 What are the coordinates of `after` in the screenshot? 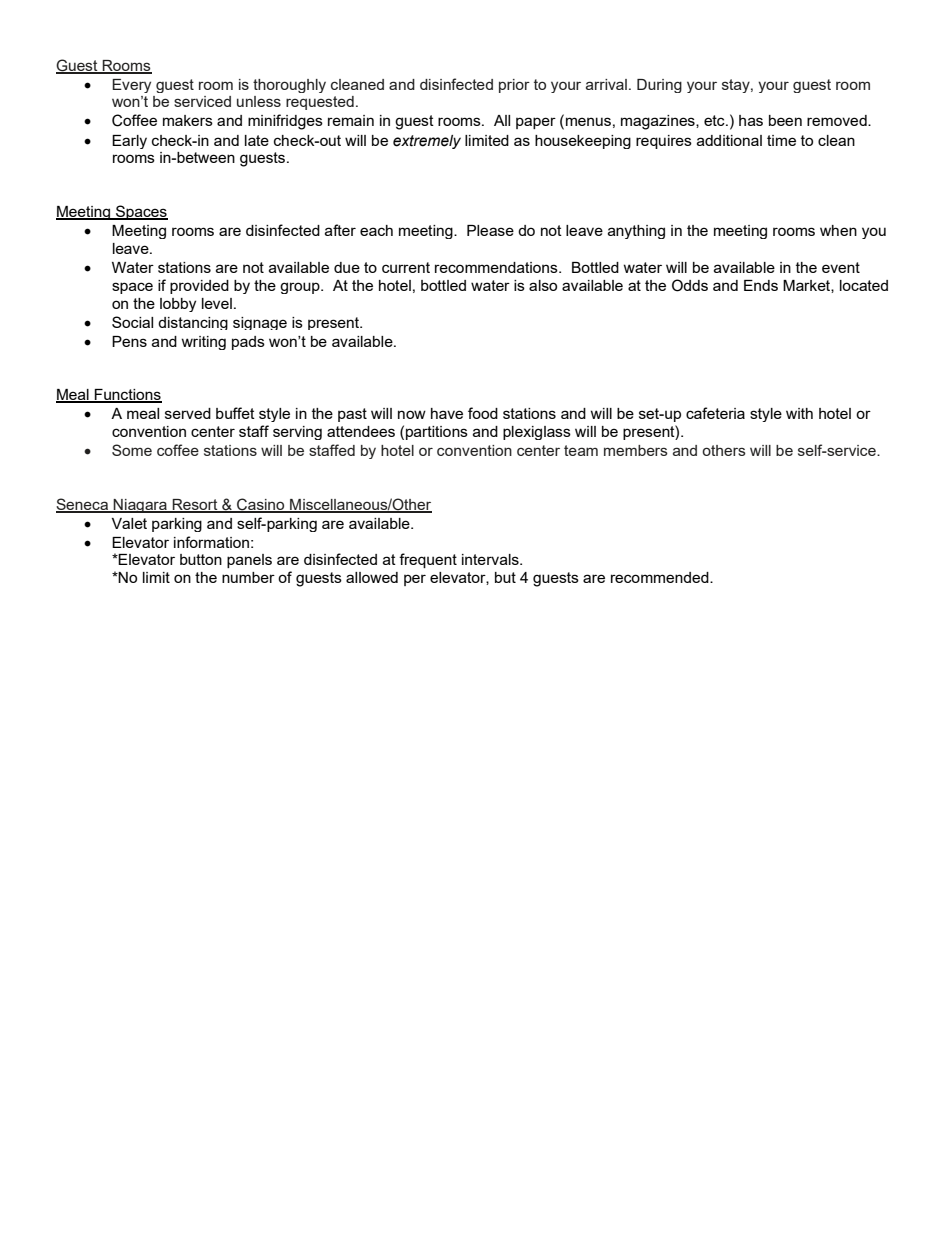 It's located at (340, 230).
